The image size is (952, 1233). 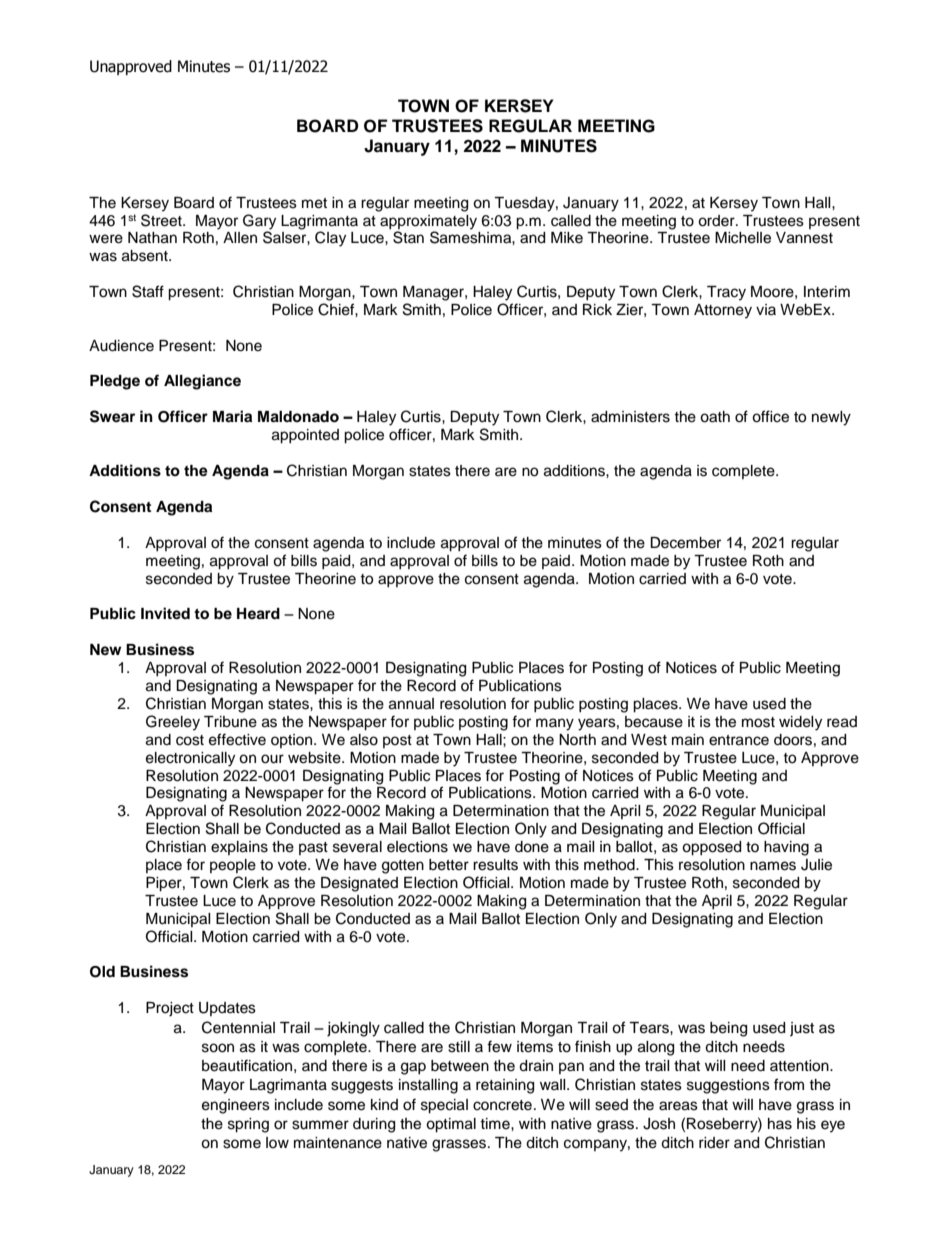 What do you see at coordinates (236, 1106) in the page?
I see `engineers` at bounding box center [236, 1106].
